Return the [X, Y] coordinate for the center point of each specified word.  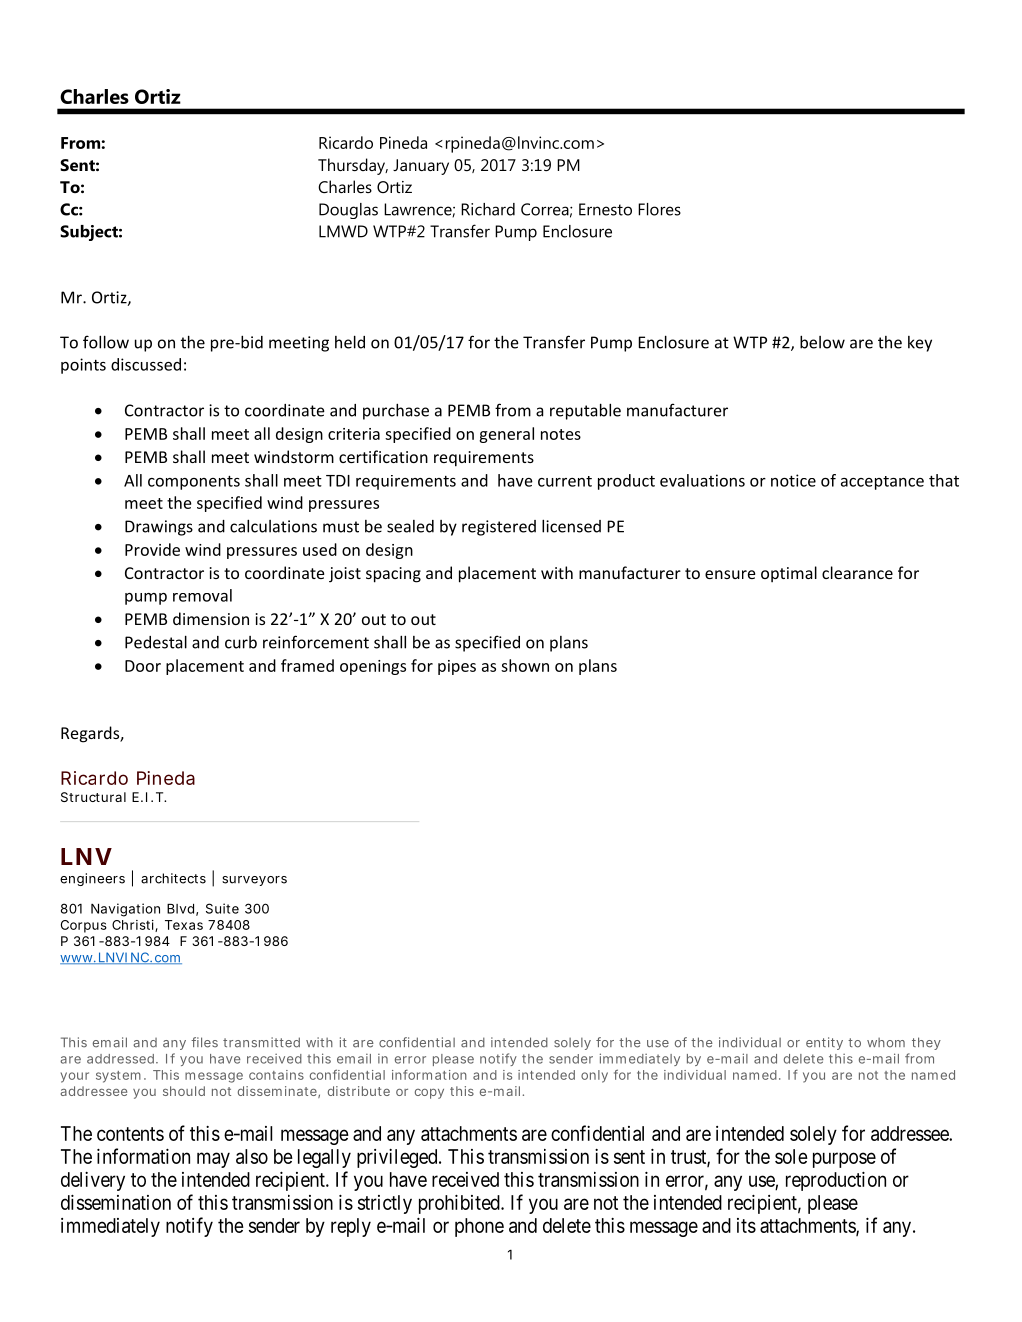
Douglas [348, 211]
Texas [184, 925]
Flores [659, 209]
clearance [857, 572]
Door [143, 666]
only [594, 1076]
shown [525, 665]
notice [793, 480]
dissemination [116, 1202]
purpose [844, 1160]
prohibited [460, 1204]
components [194, 482]
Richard [488, 209]
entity [824, 1043]
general [506, 435]
